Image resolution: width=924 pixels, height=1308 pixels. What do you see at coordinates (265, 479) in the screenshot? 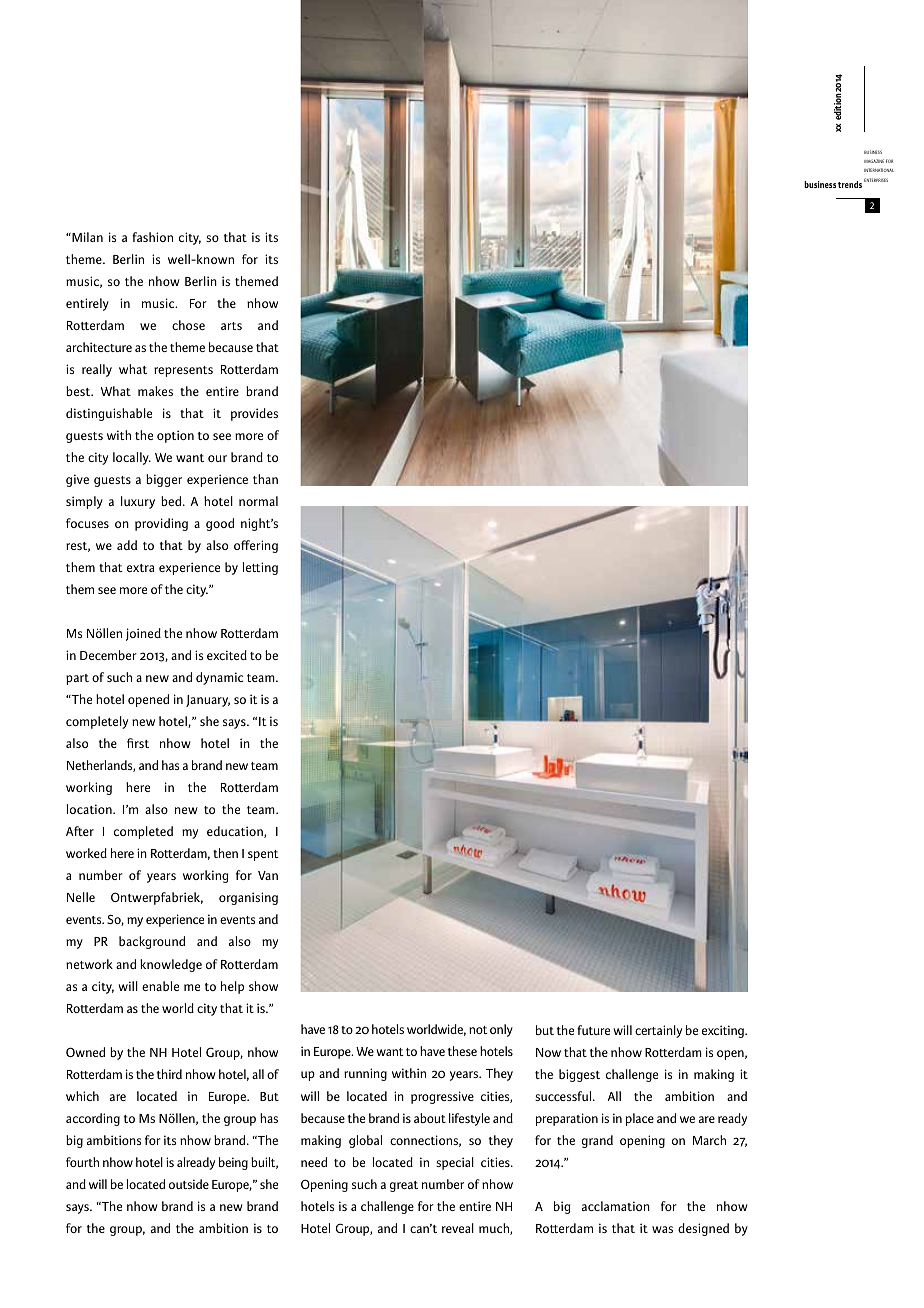
I see `than` at bounding box center [265, 479].
